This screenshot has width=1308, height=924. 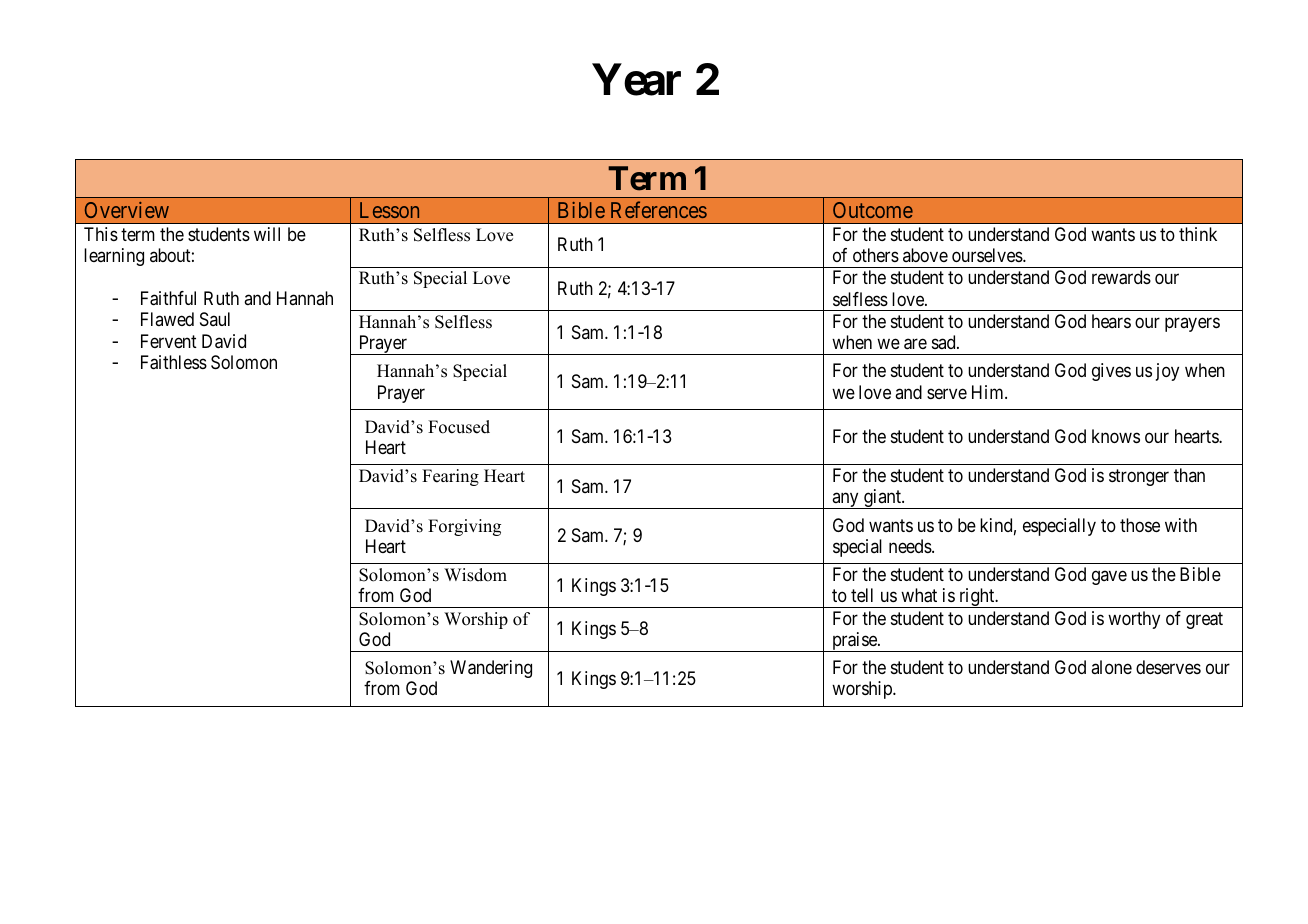 What do you see at coordinates (267, 234) in the screenshot?
I see `will` at bounding box center [267, 234].
